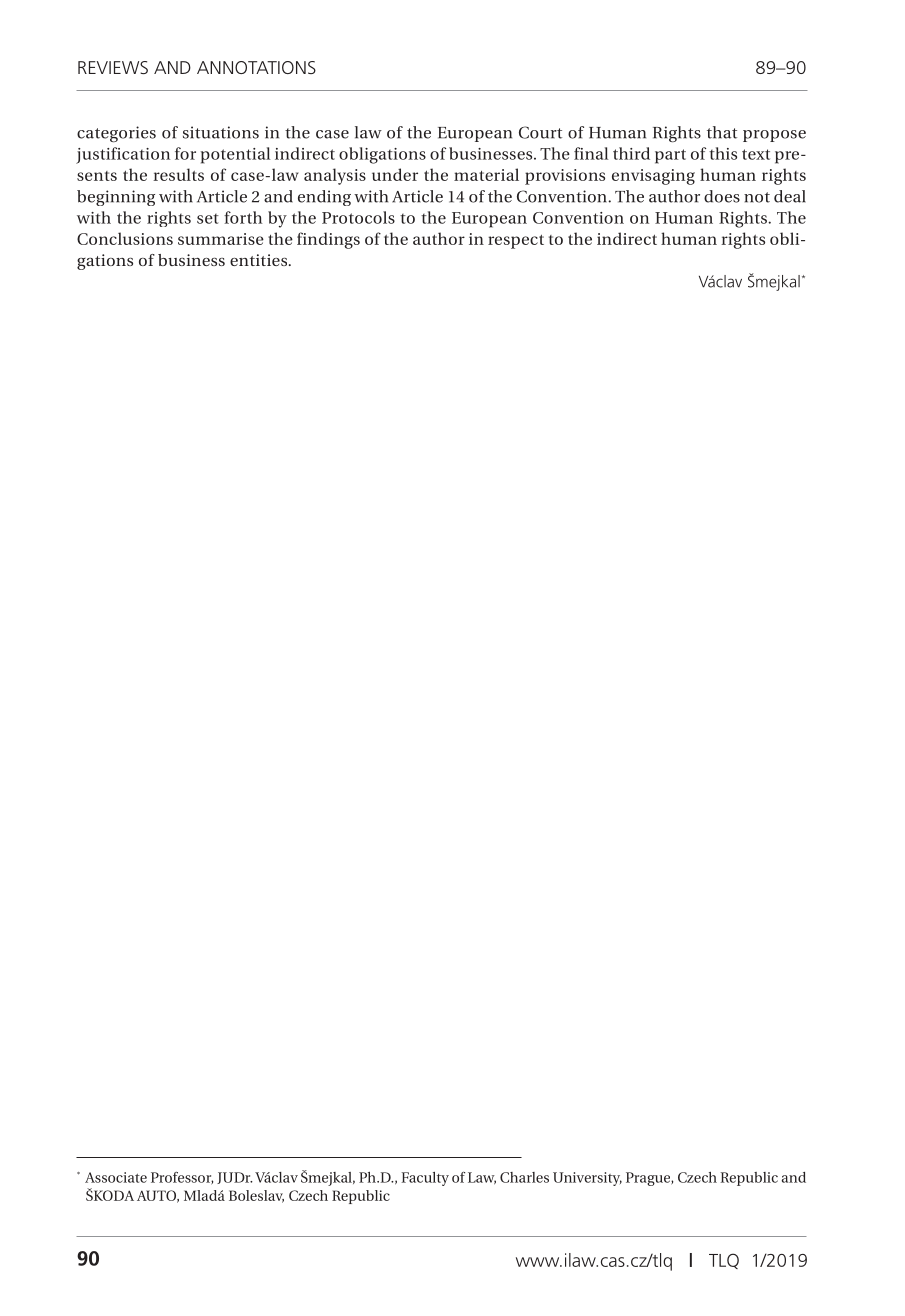  I want to click on respect, so click(516, 241).
